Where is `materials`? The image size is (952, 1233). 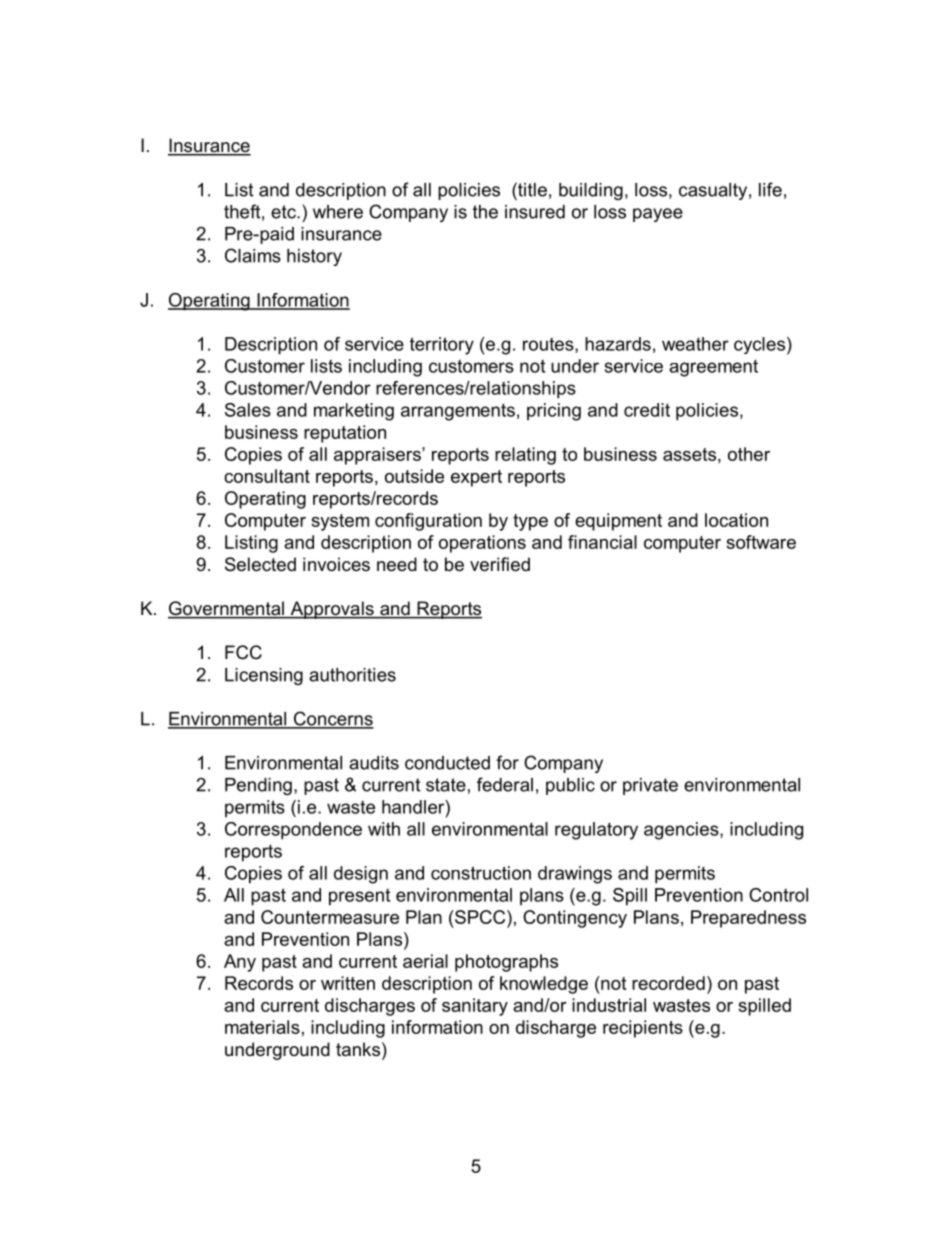 materials is located at coordinates (262, 1027).
